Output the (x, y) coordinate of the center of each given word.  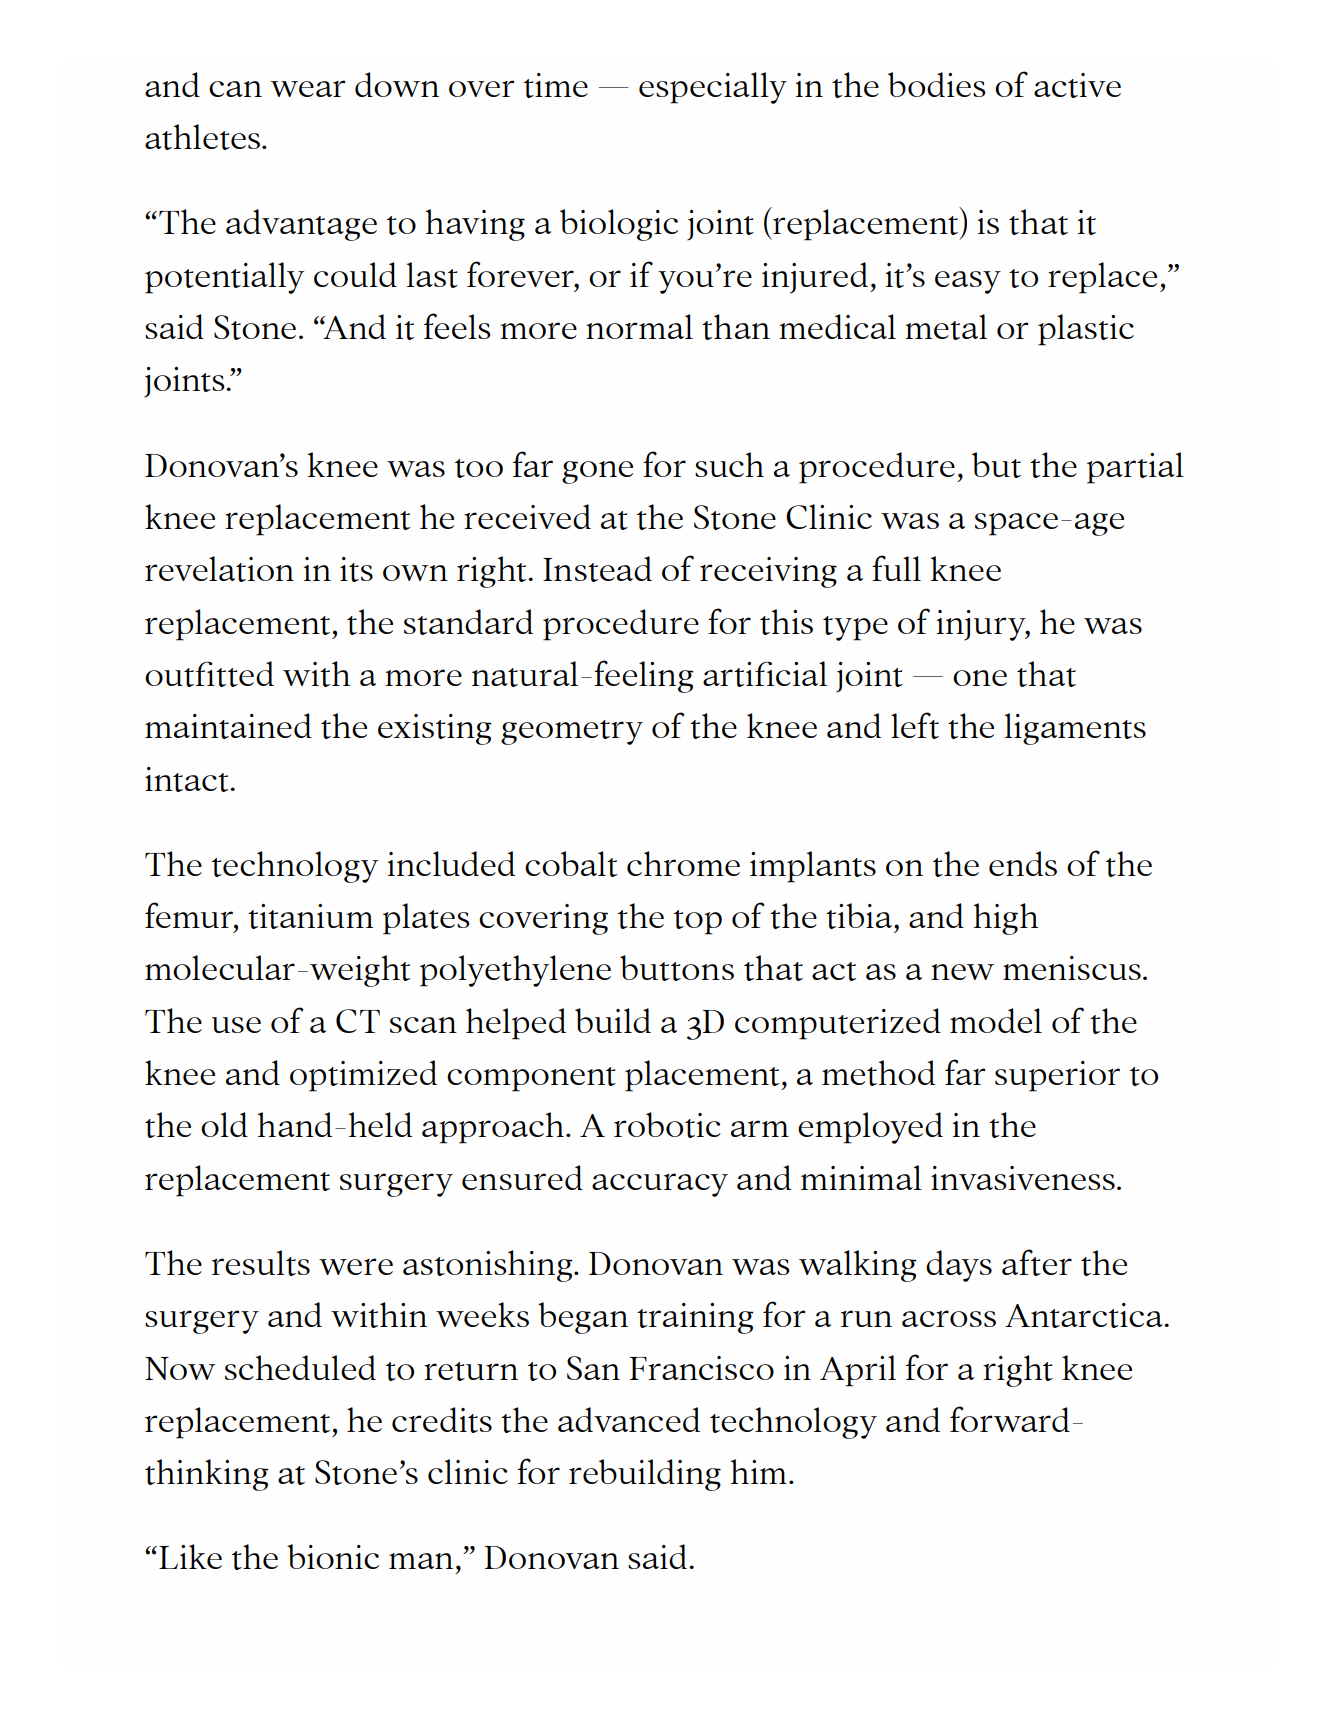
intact (188, 779)
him (759, 1471)
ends (1023, 863)
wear (307, 88)
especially (713, 88)
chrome (683, 863)
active (1077, 85)
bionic (333, 1556)
